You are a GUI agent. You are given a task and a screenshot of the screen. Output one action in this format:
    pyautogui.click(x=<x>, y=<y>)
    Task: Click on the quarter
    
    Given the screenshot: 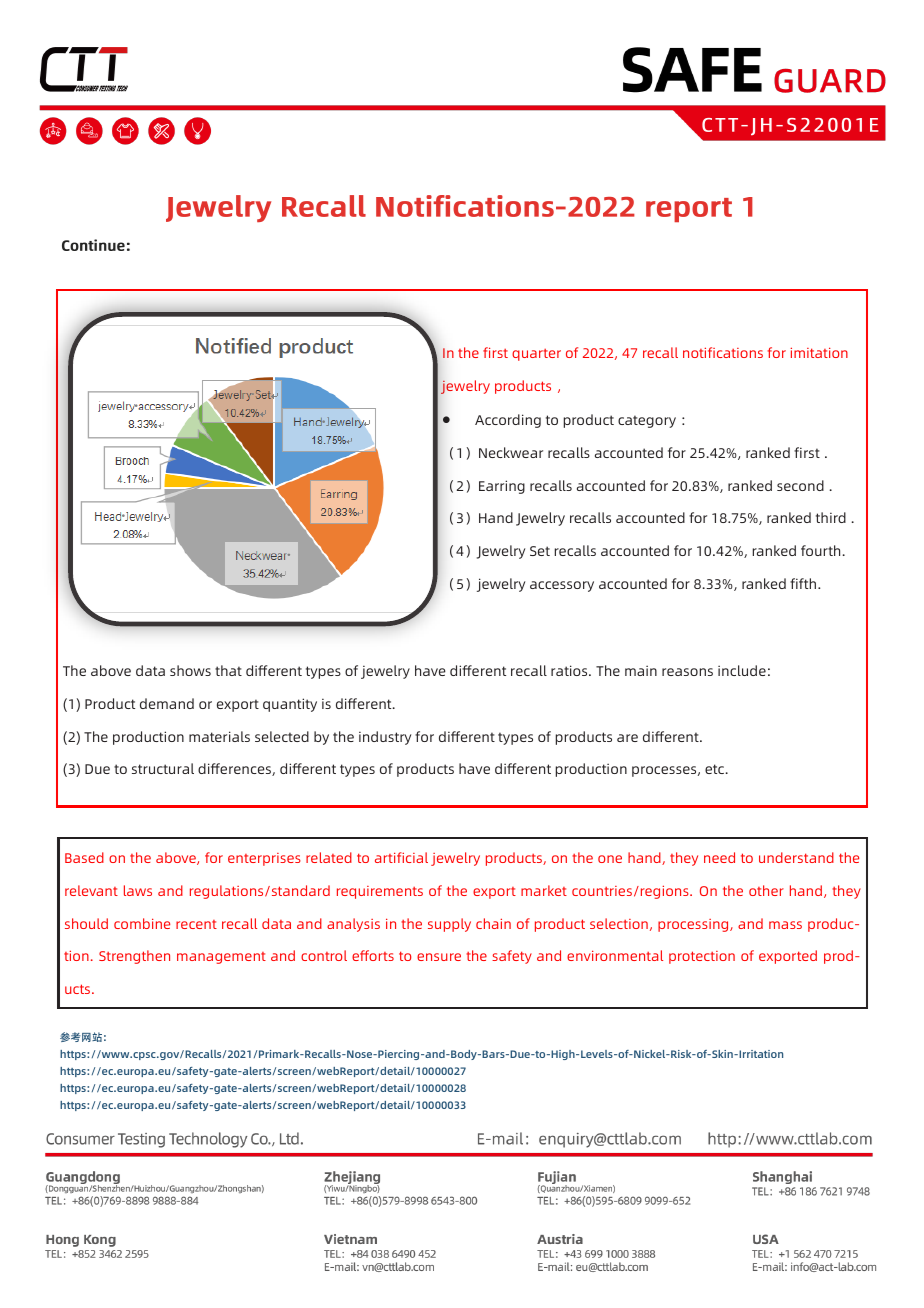 What is the action you would take?
    pyautogui.click(x=536, y=355)
